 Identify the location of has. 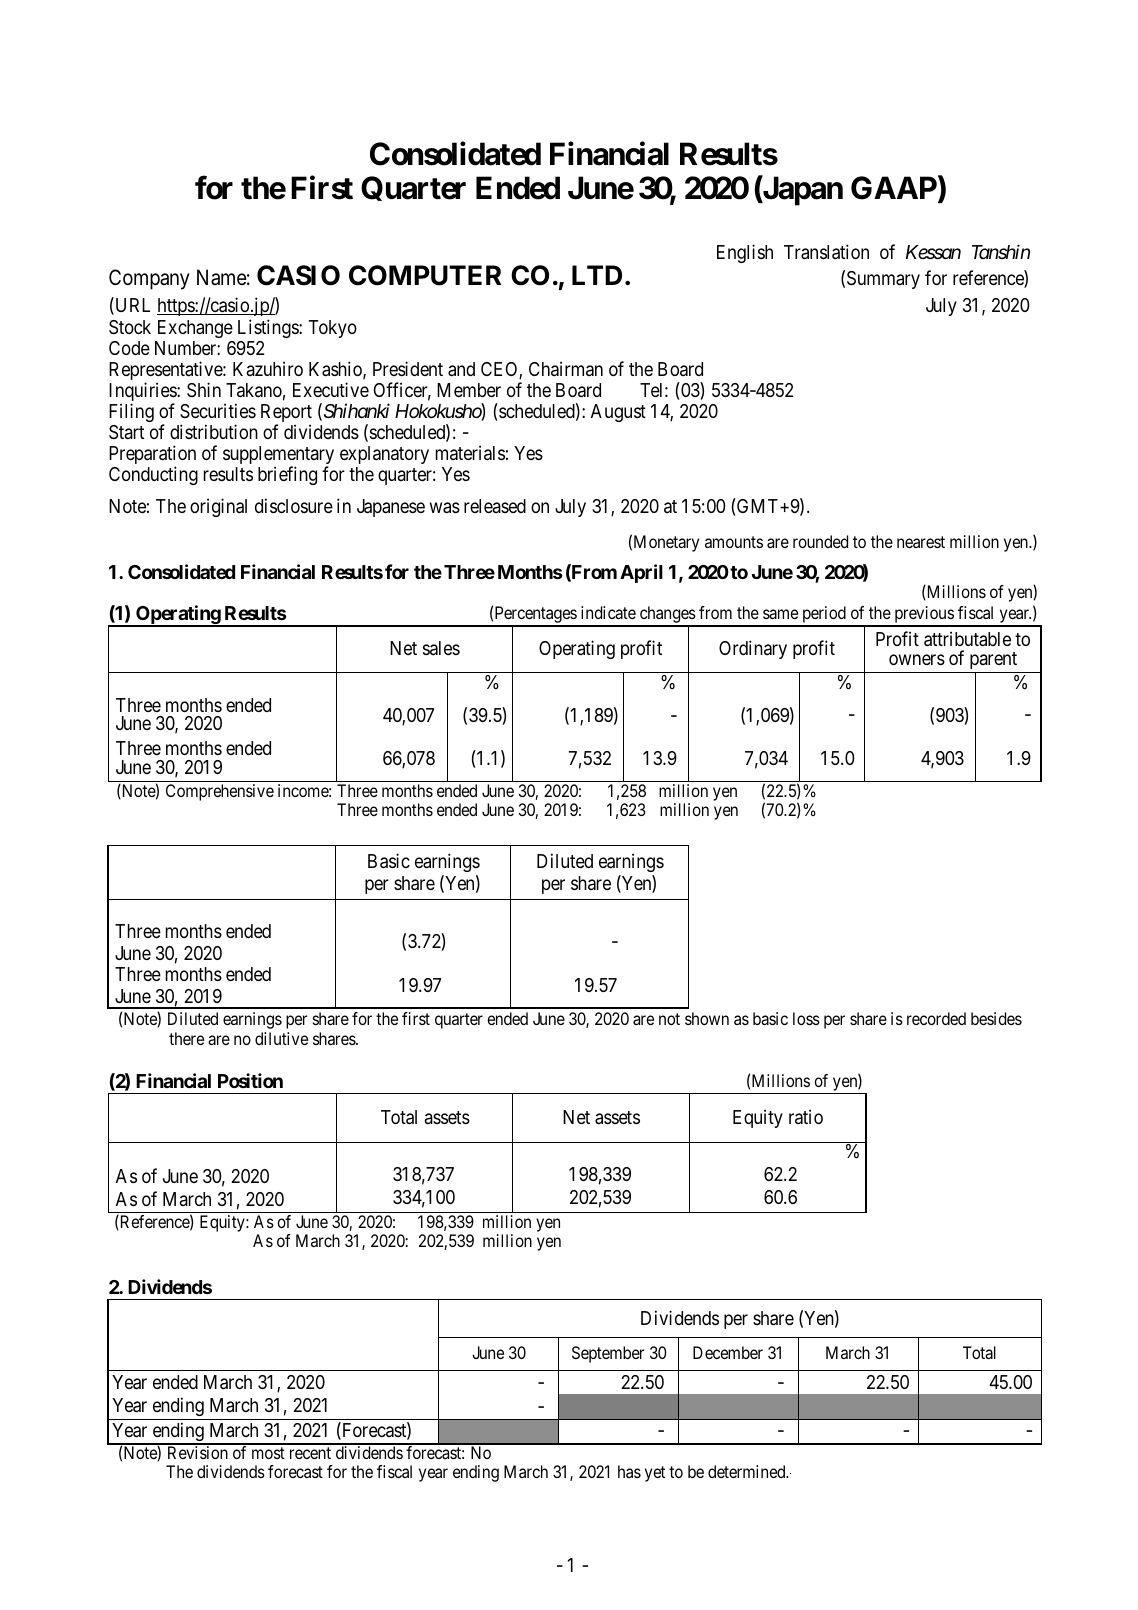
(629, 1471).
